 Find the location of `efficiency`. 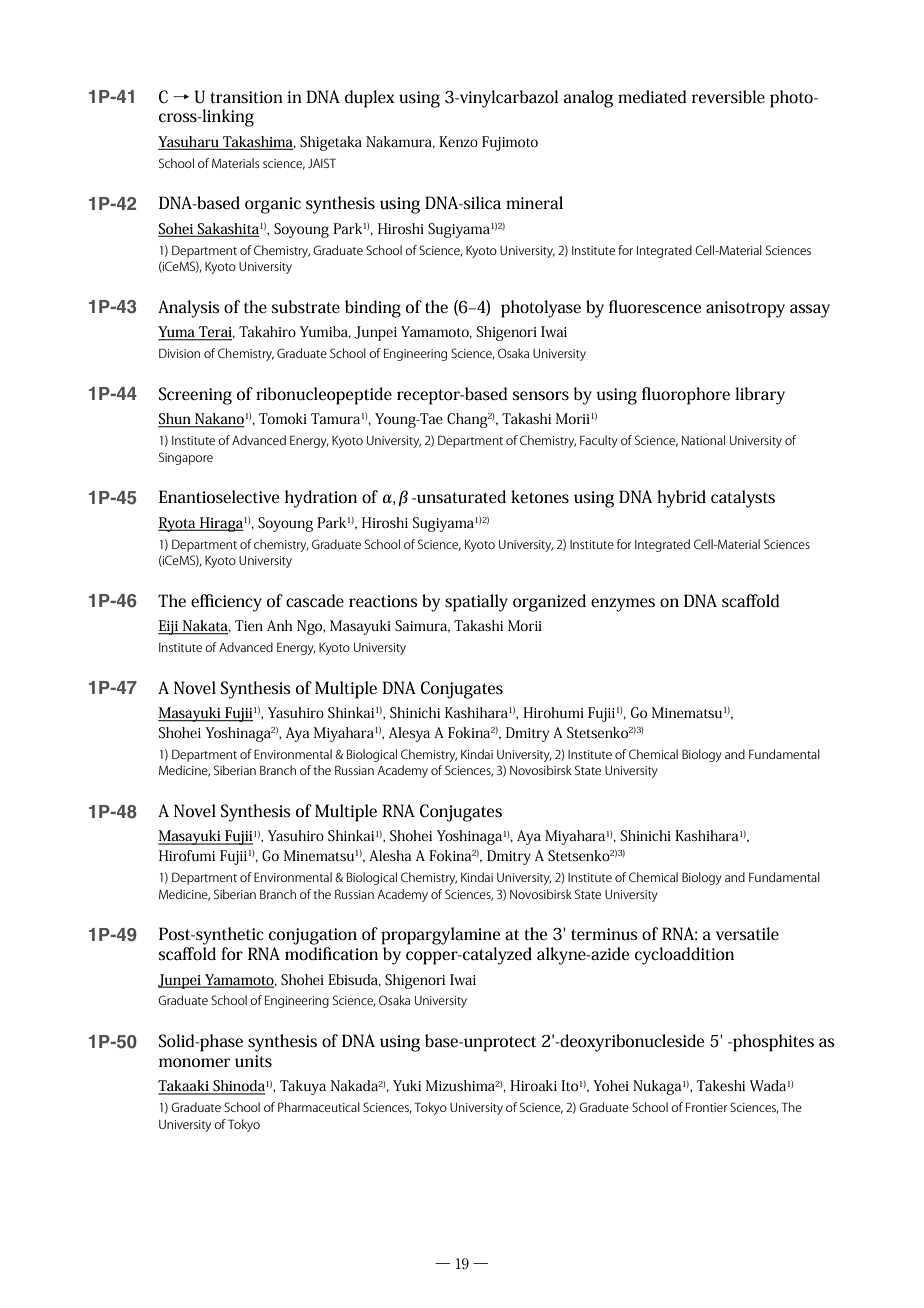

efficiency is located at coordinates (226, 603).
